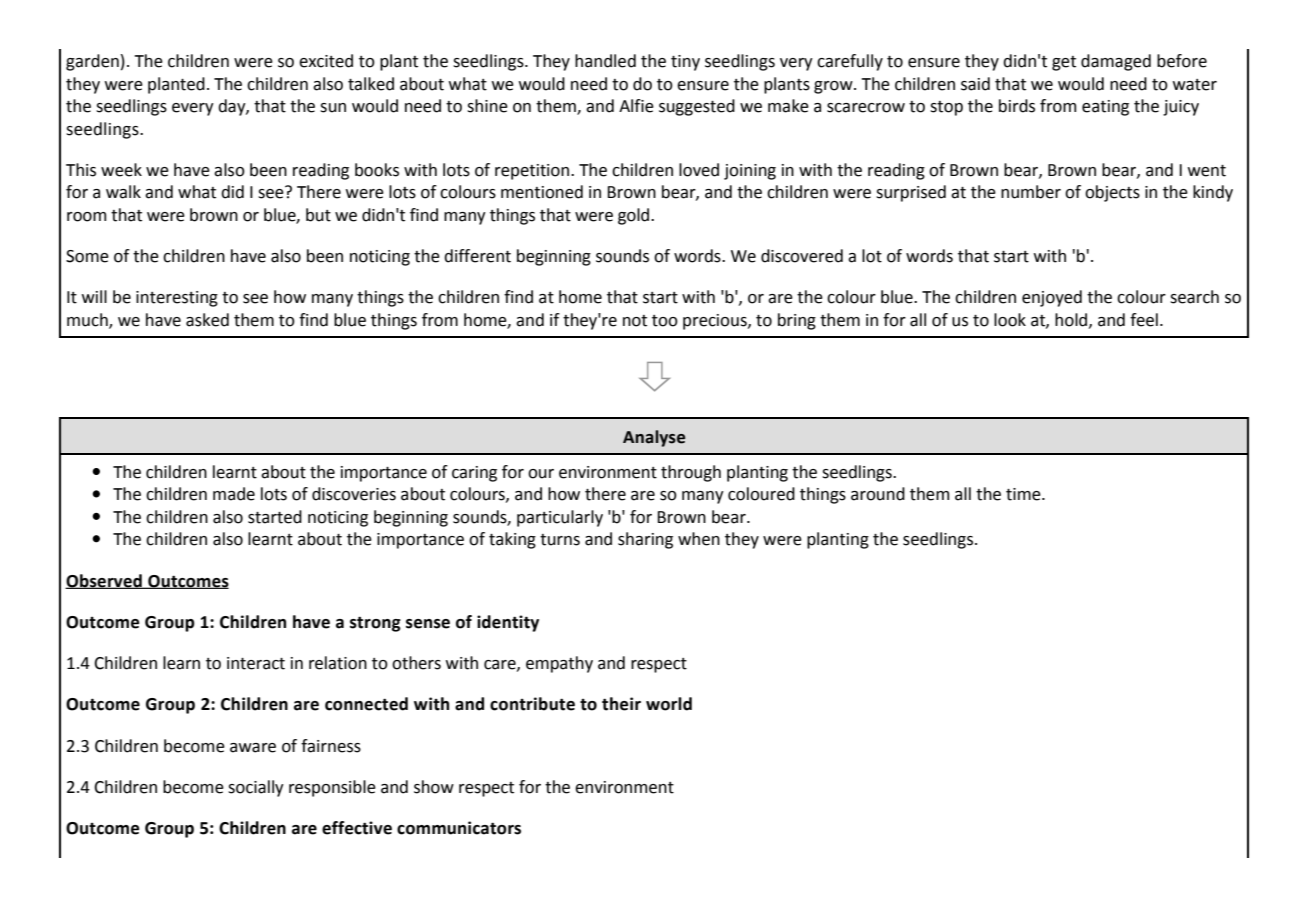  I want to click on time, so click(1024, 494).
